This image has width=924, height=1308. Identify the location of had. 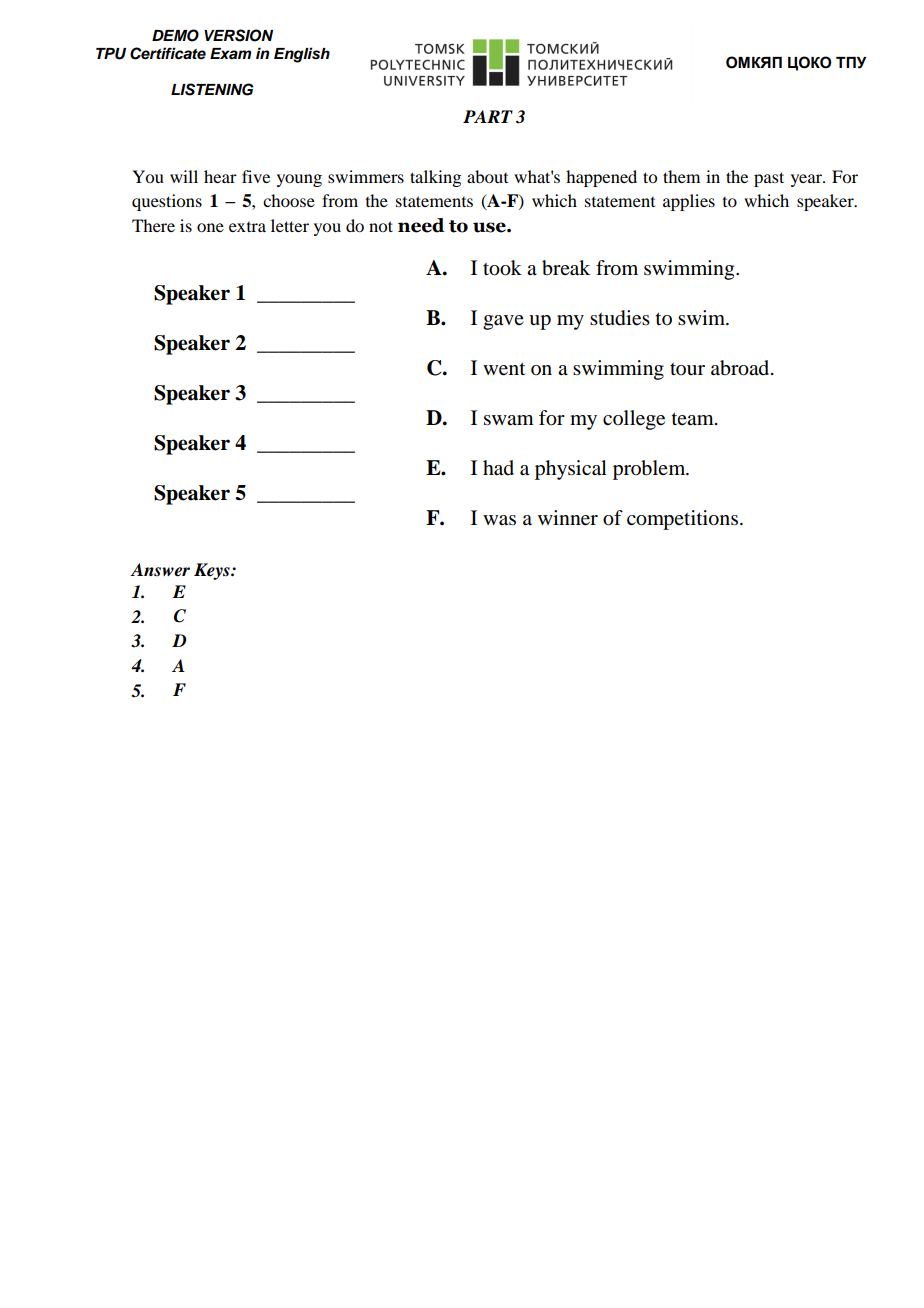
(498, 468).
